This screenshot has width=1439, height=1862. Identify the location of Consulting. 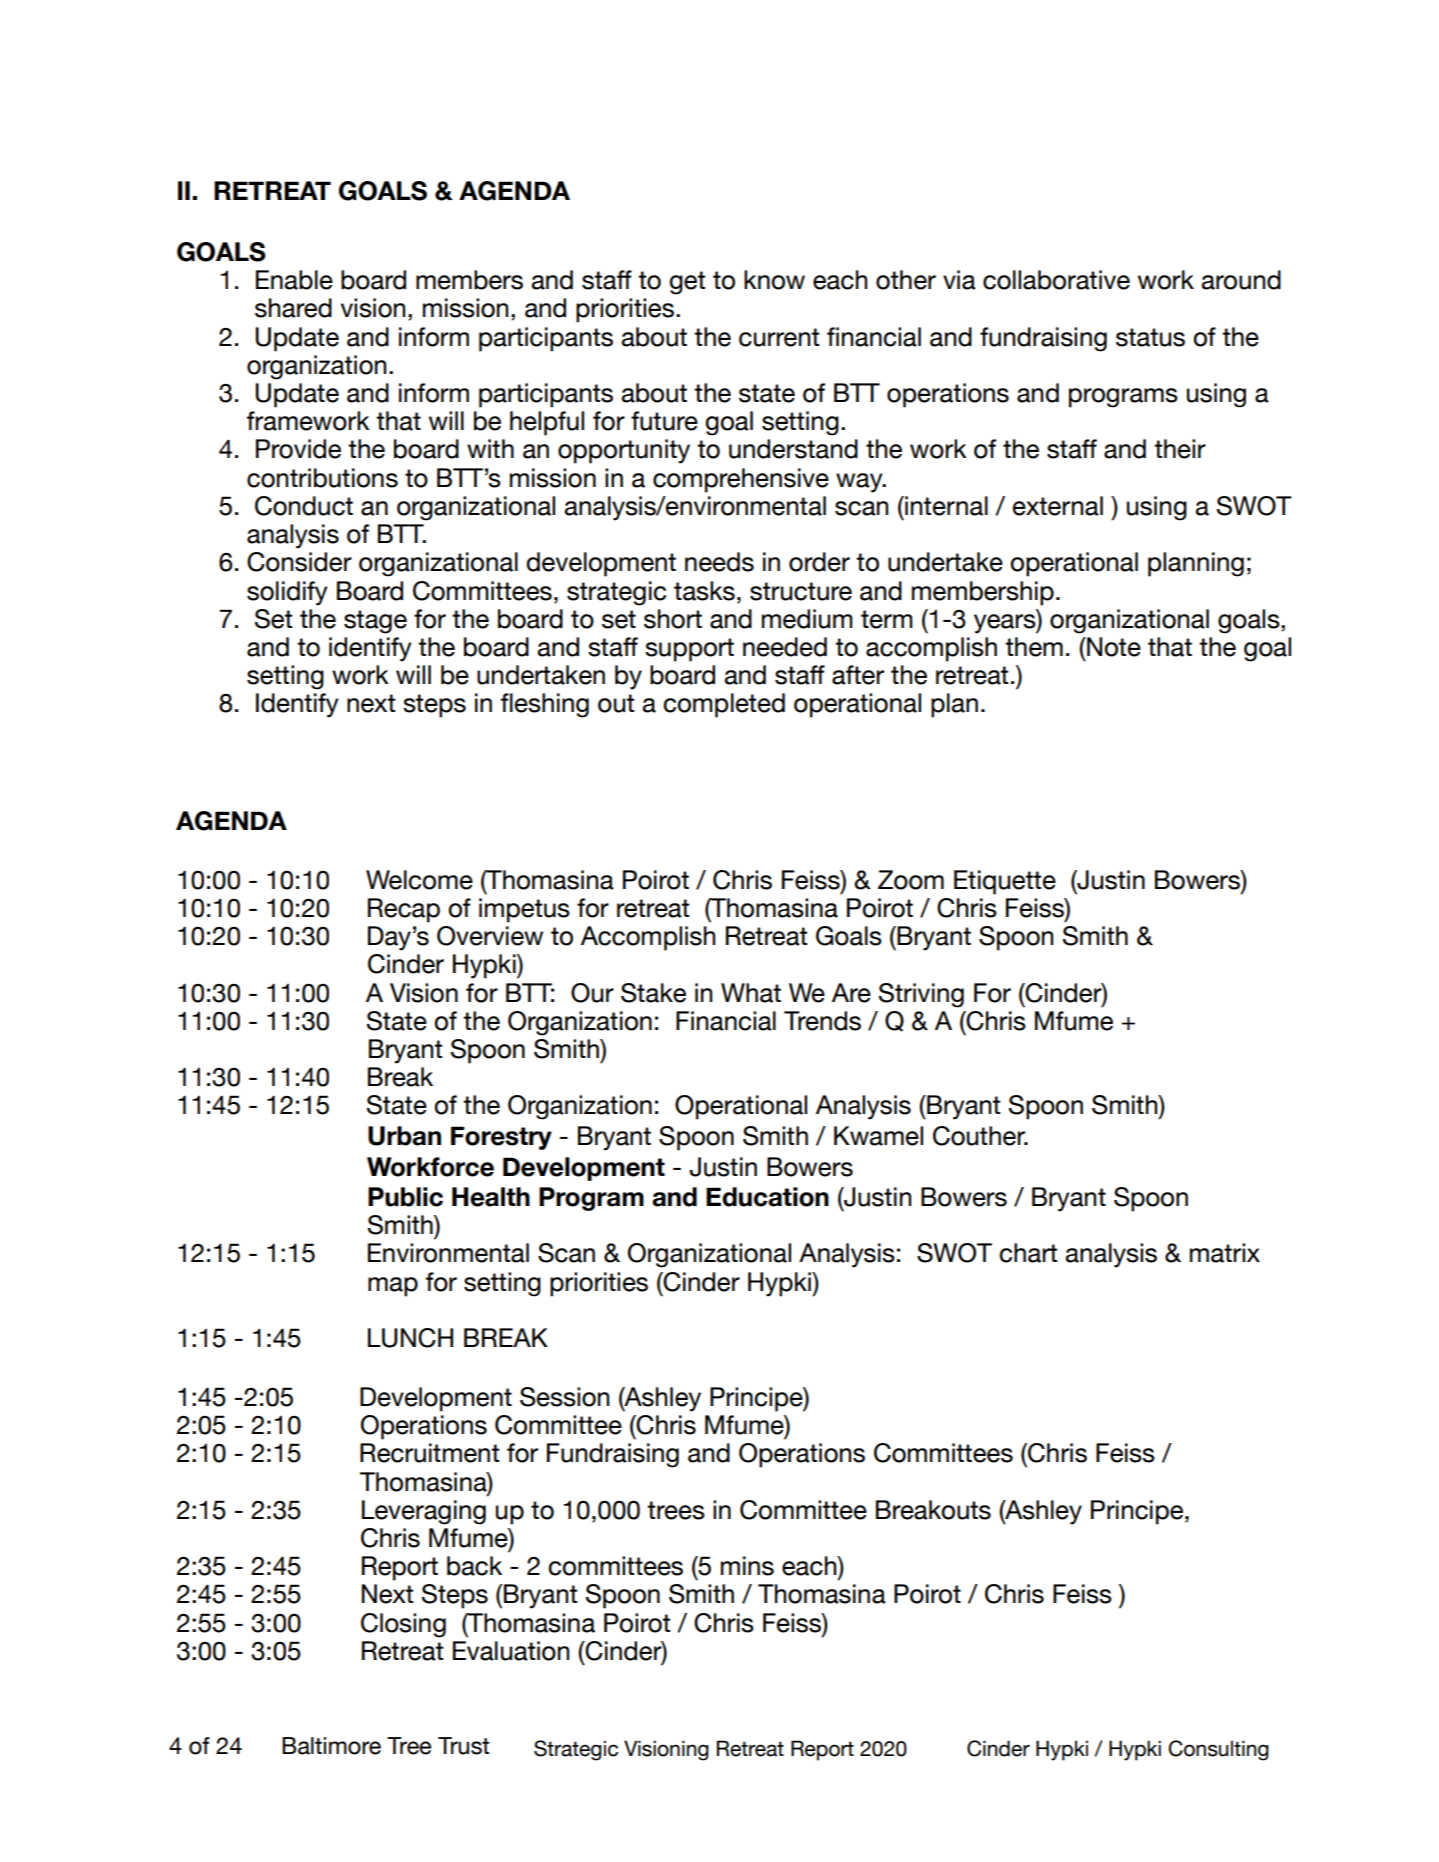
(1218, 1750).
